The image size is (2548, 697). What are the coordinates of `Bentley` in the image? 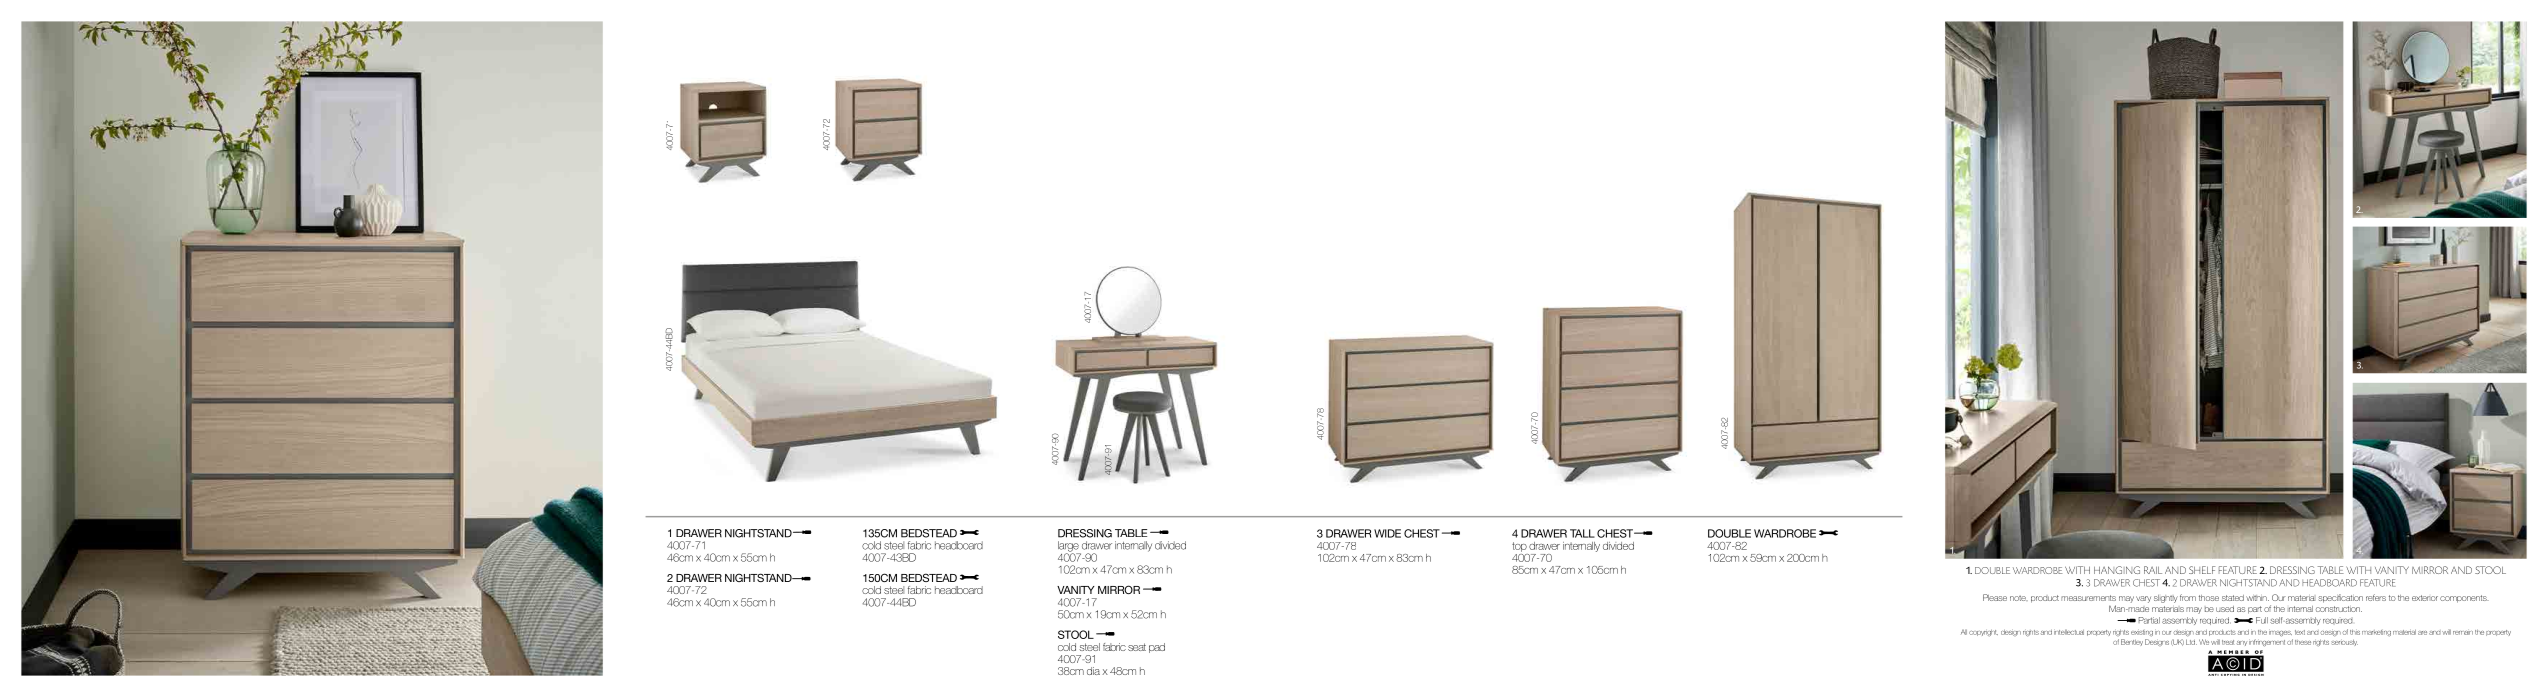 It's located at (2132, 642).
